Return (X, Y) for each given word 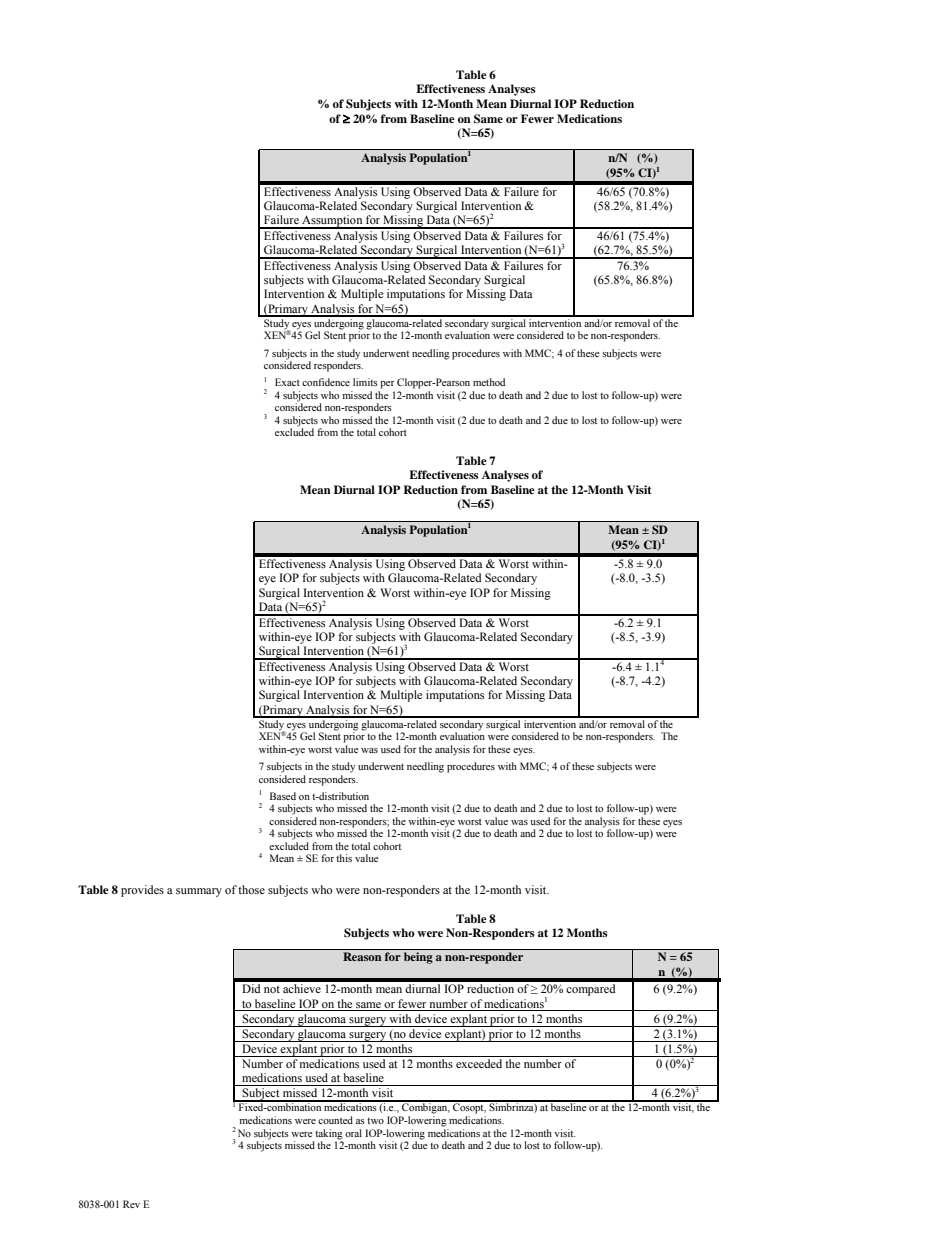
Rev (131, 1204)
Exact (287, 382)
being (418, 958)
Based (283, 796)
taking (329, 1134)
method (489, 382)
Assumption (332, 222)
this (344, 858)
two (375, 1121)
